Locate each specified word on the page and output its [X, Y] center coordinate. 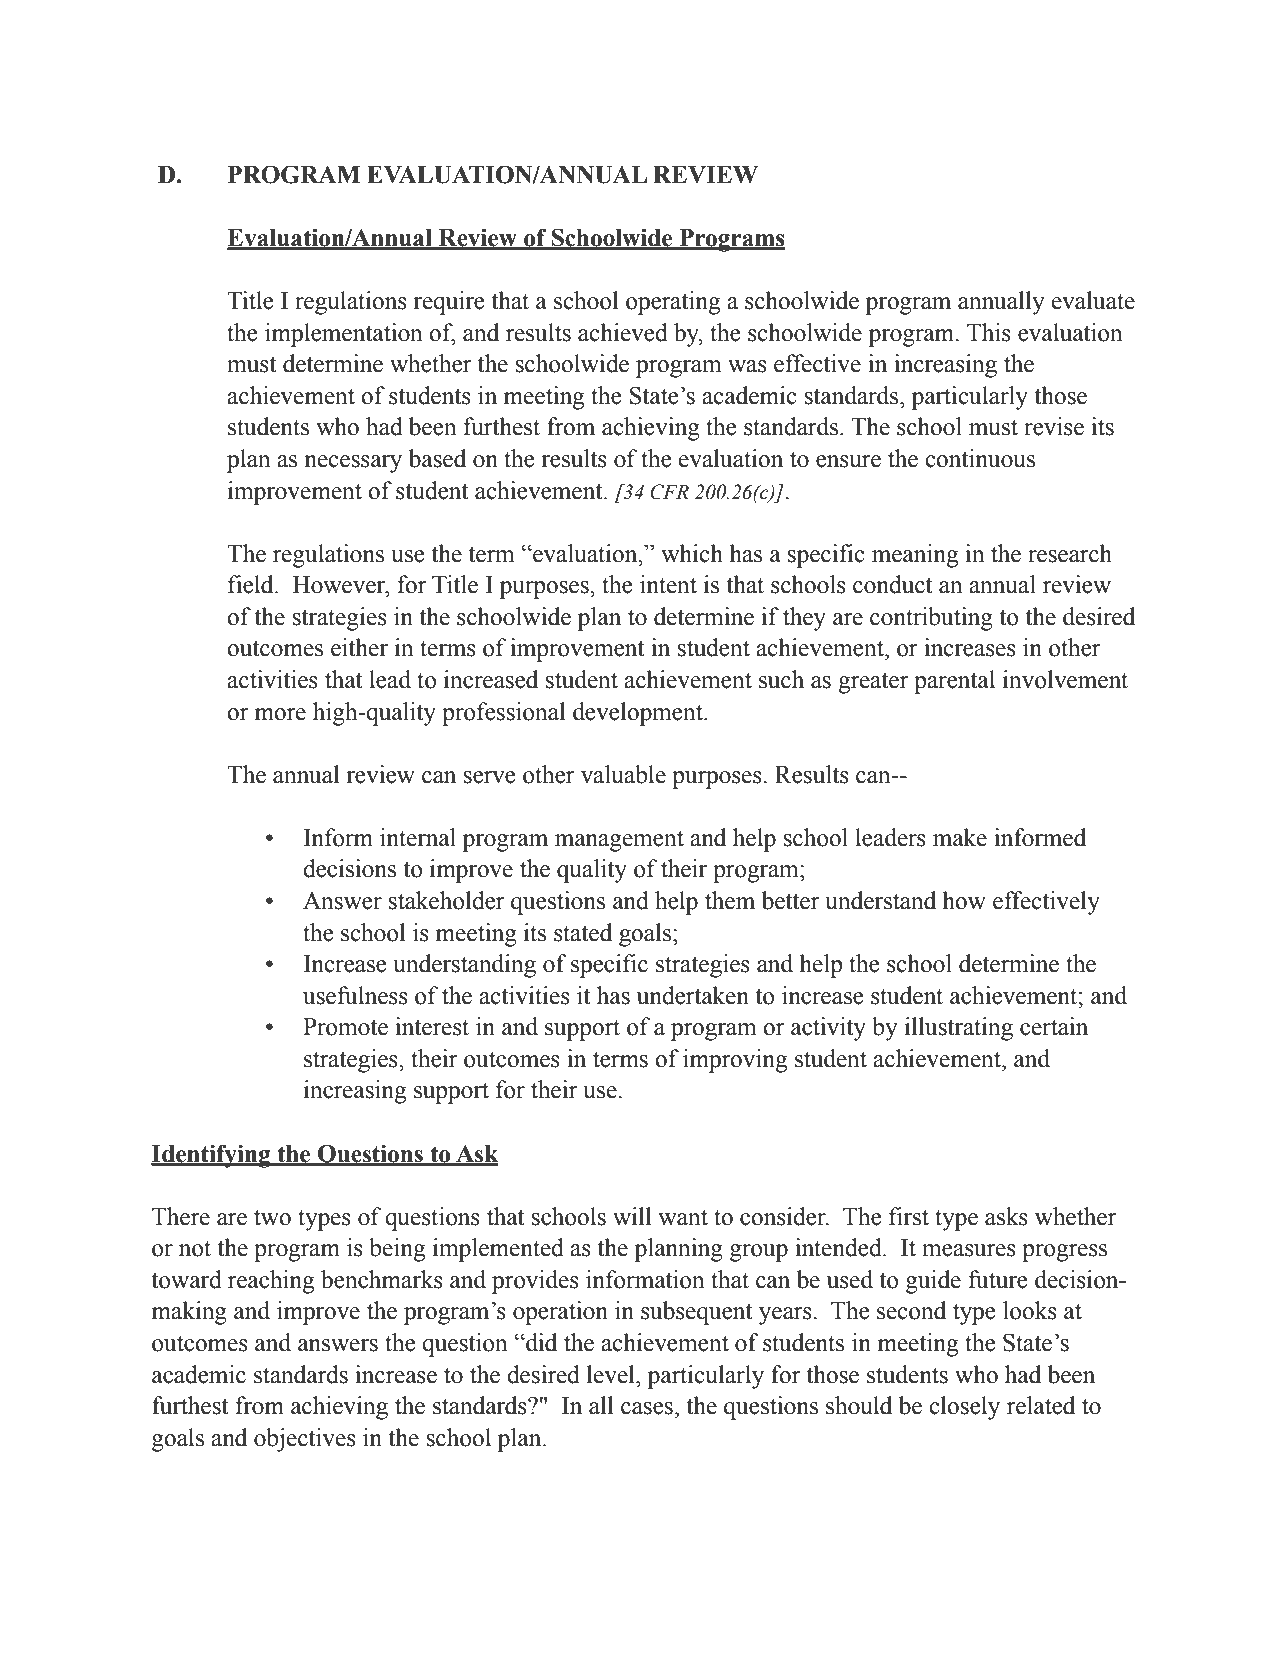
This [989, 332]
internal [418, 837]
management [619, 841]
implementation [344, 335]
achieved [623, 332]
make [960, 837]
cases [647, 1408]
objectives [305, 1440]
